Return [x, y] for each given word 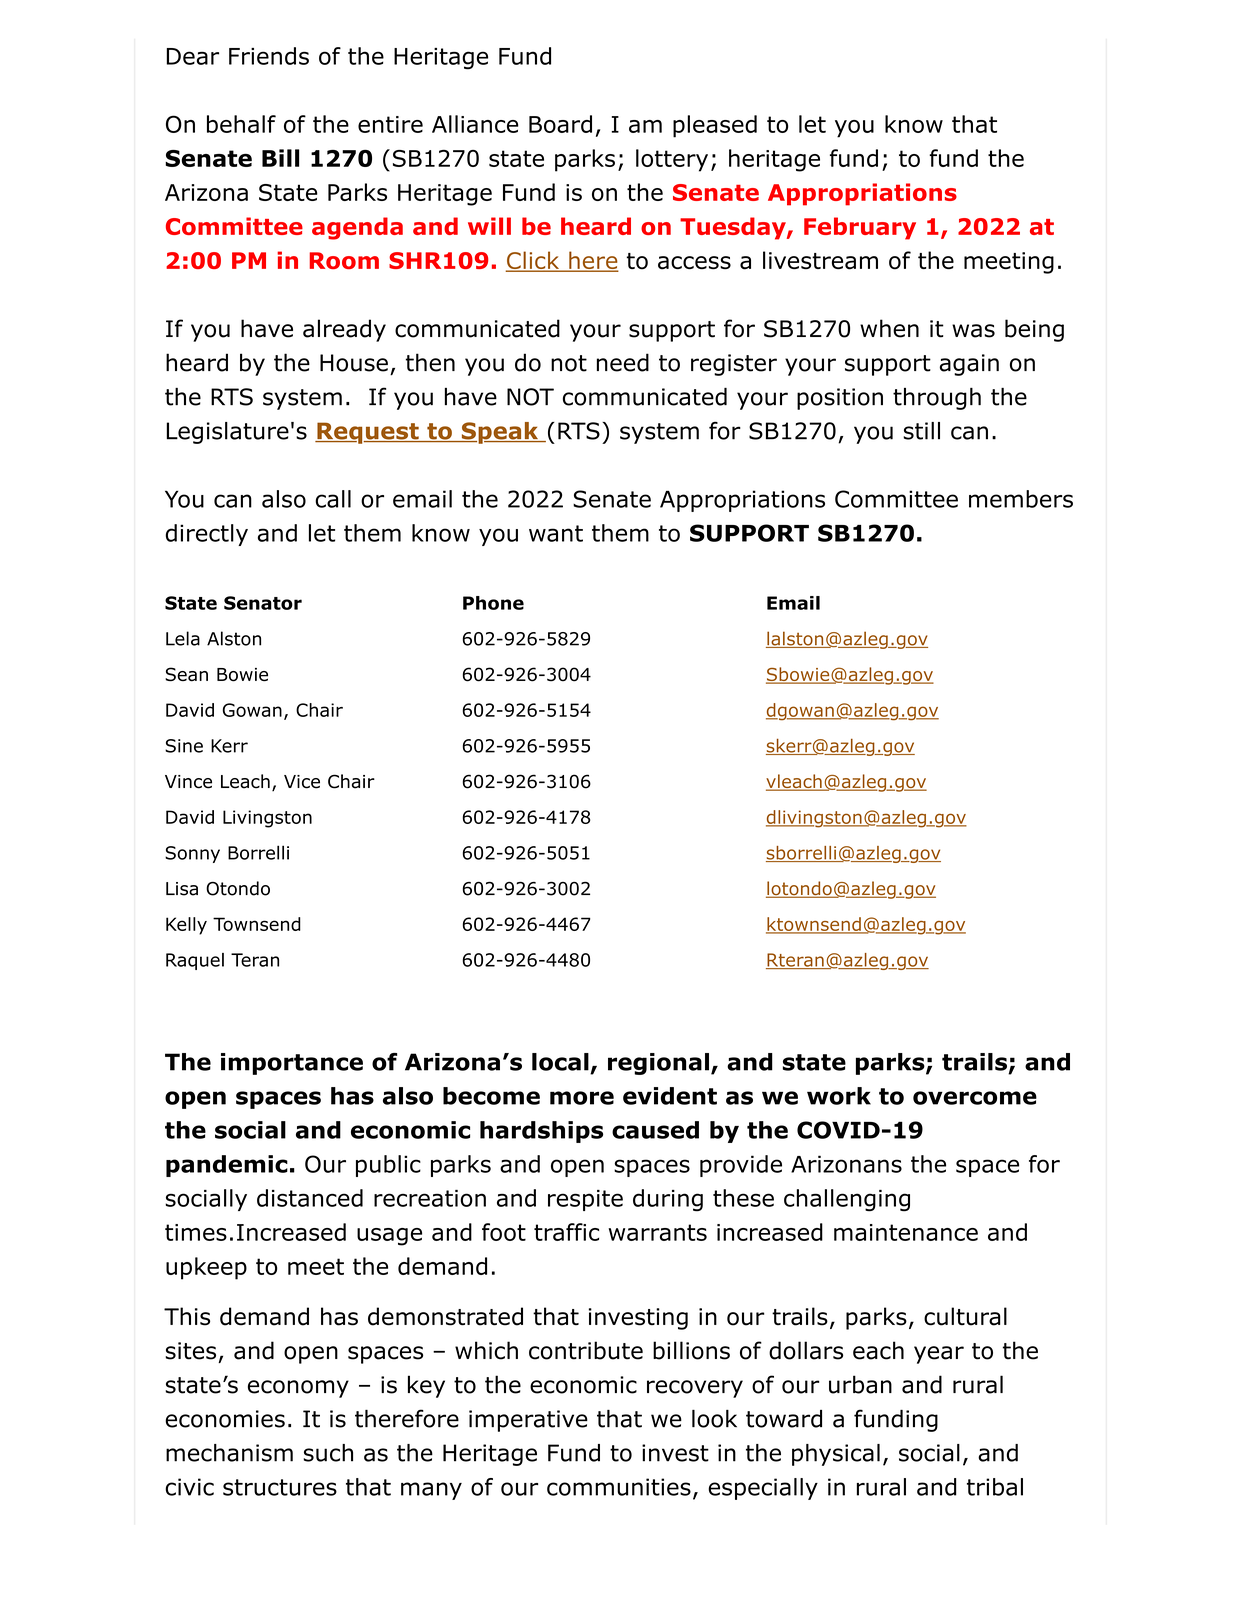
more [582, 1098]
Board [560, 124]
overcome [975, 1098]
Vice [302, 782]
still [921, 431]
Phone [493, 603]
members [1021, 499]
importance [292, 1064]
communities [619, 1487]
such [328, 1453]
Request [368, 433]
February [860, 228]
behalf [241, 124]
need [623, 362]
